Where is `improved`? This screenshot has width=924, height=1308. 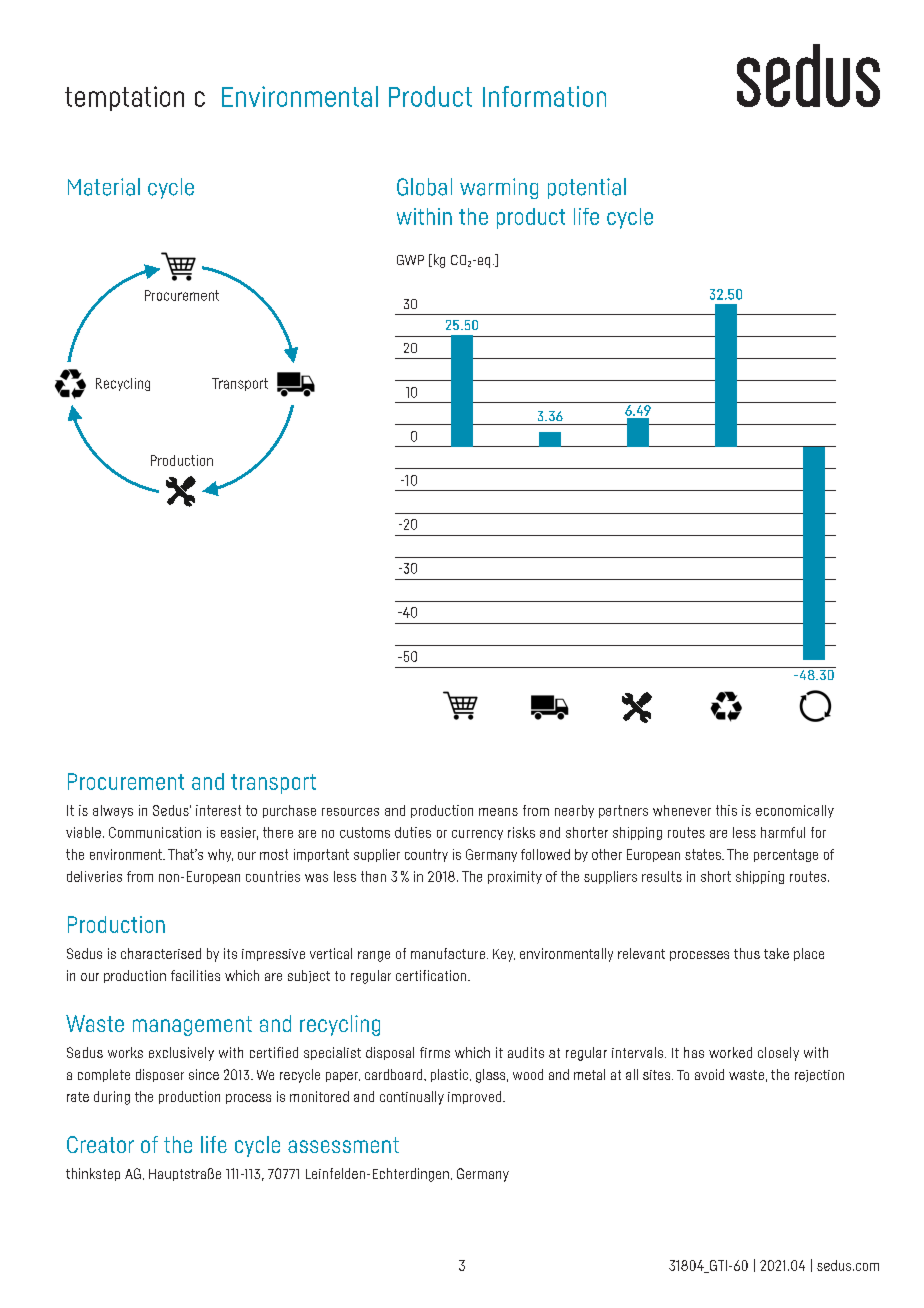
improved is located at coordinates (476, 1097).
